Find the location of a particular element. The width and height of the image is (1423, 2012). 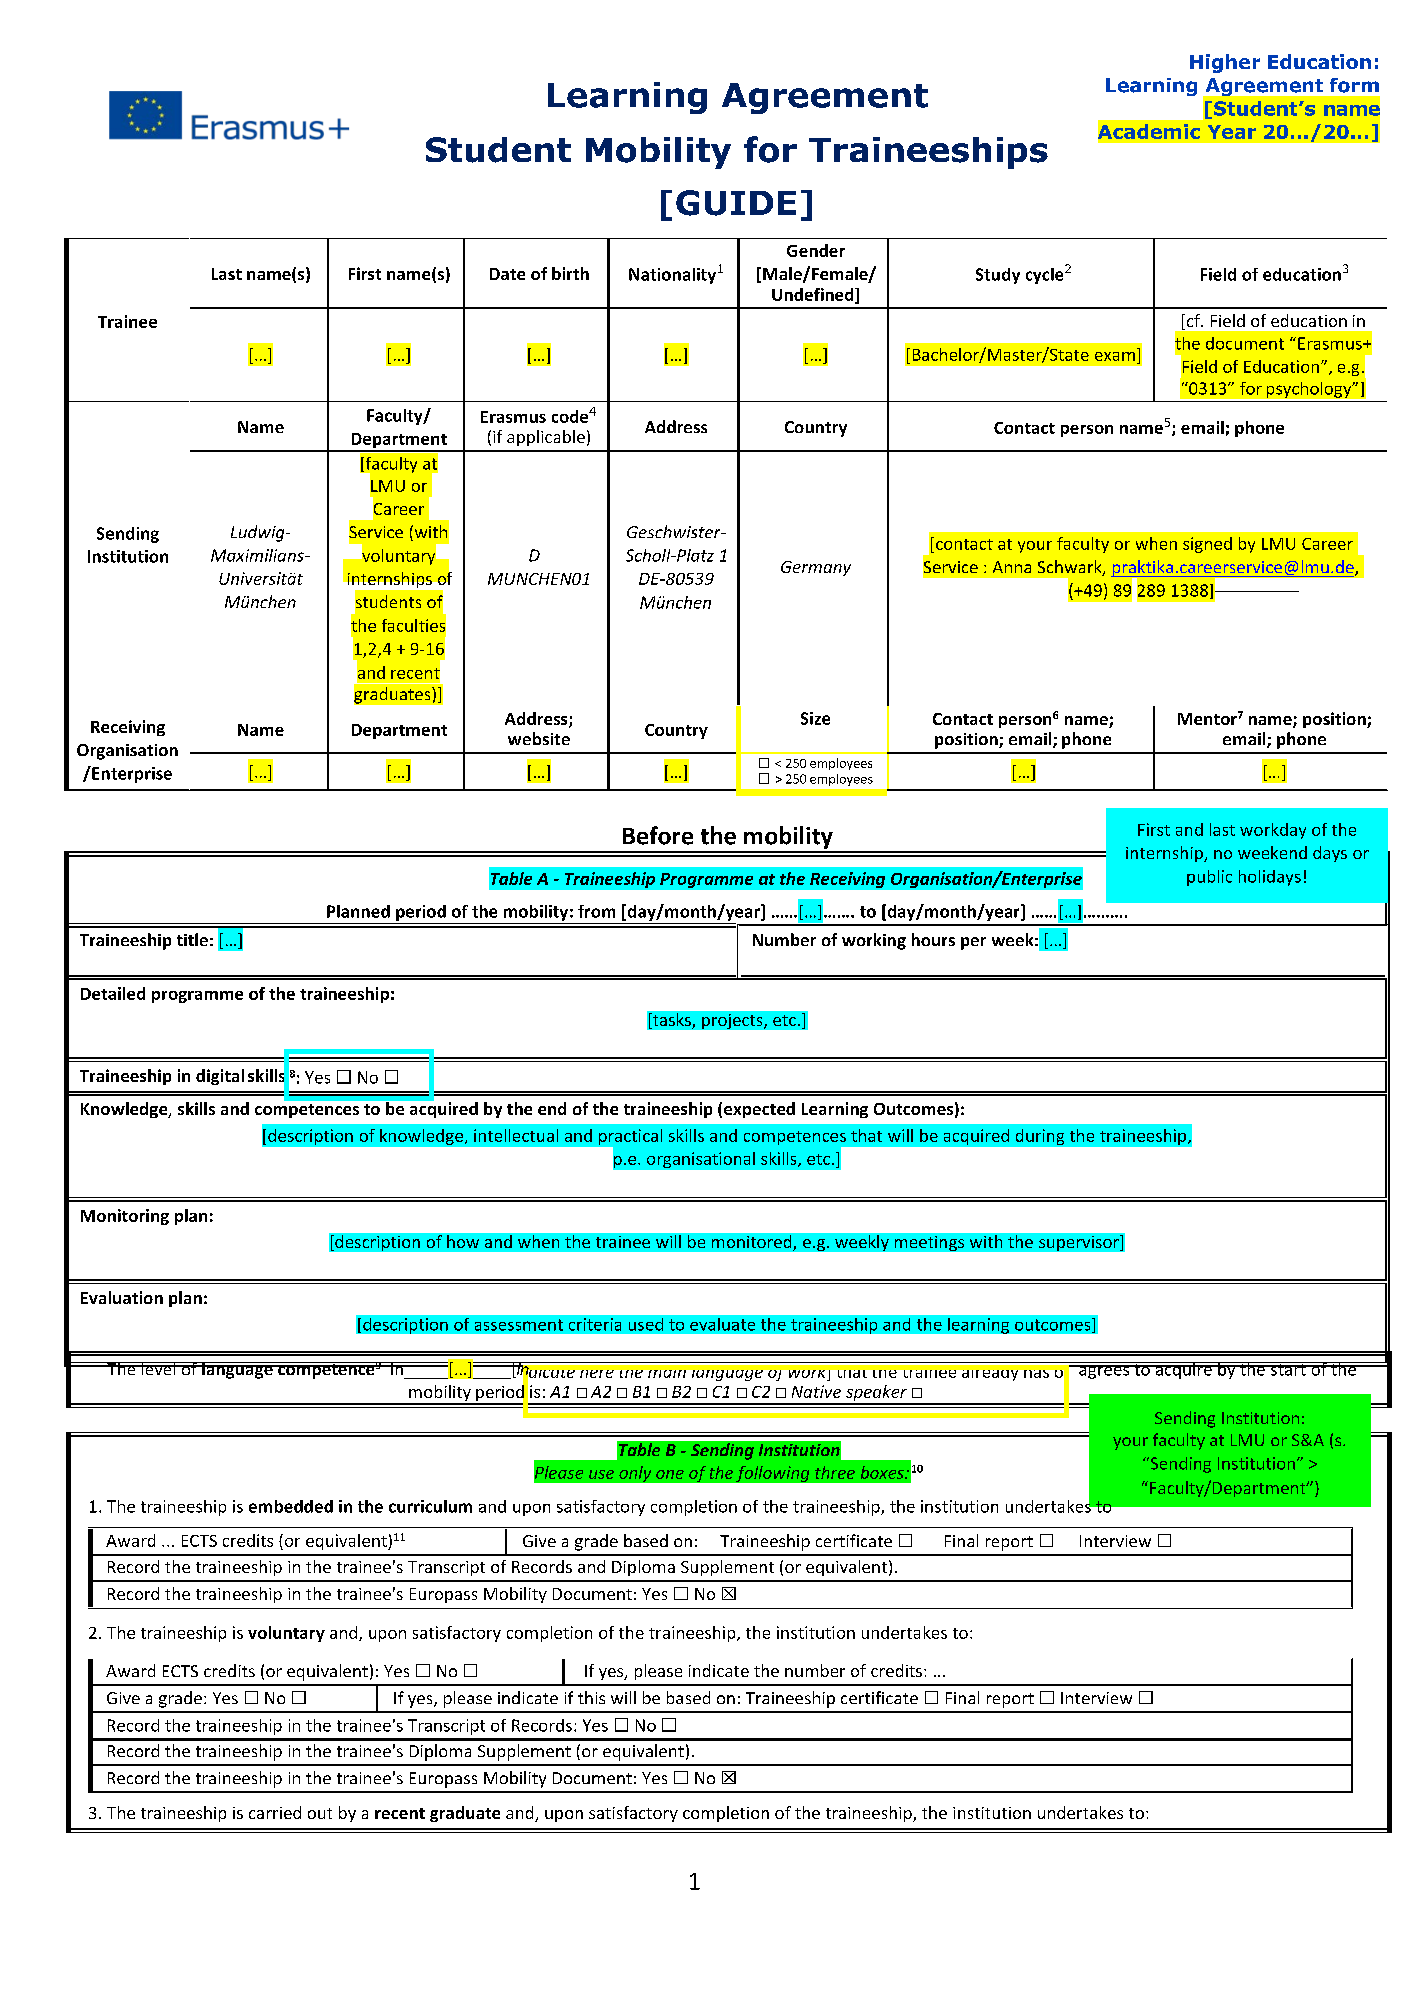

boxes is located at coordinates (883, 1472).
